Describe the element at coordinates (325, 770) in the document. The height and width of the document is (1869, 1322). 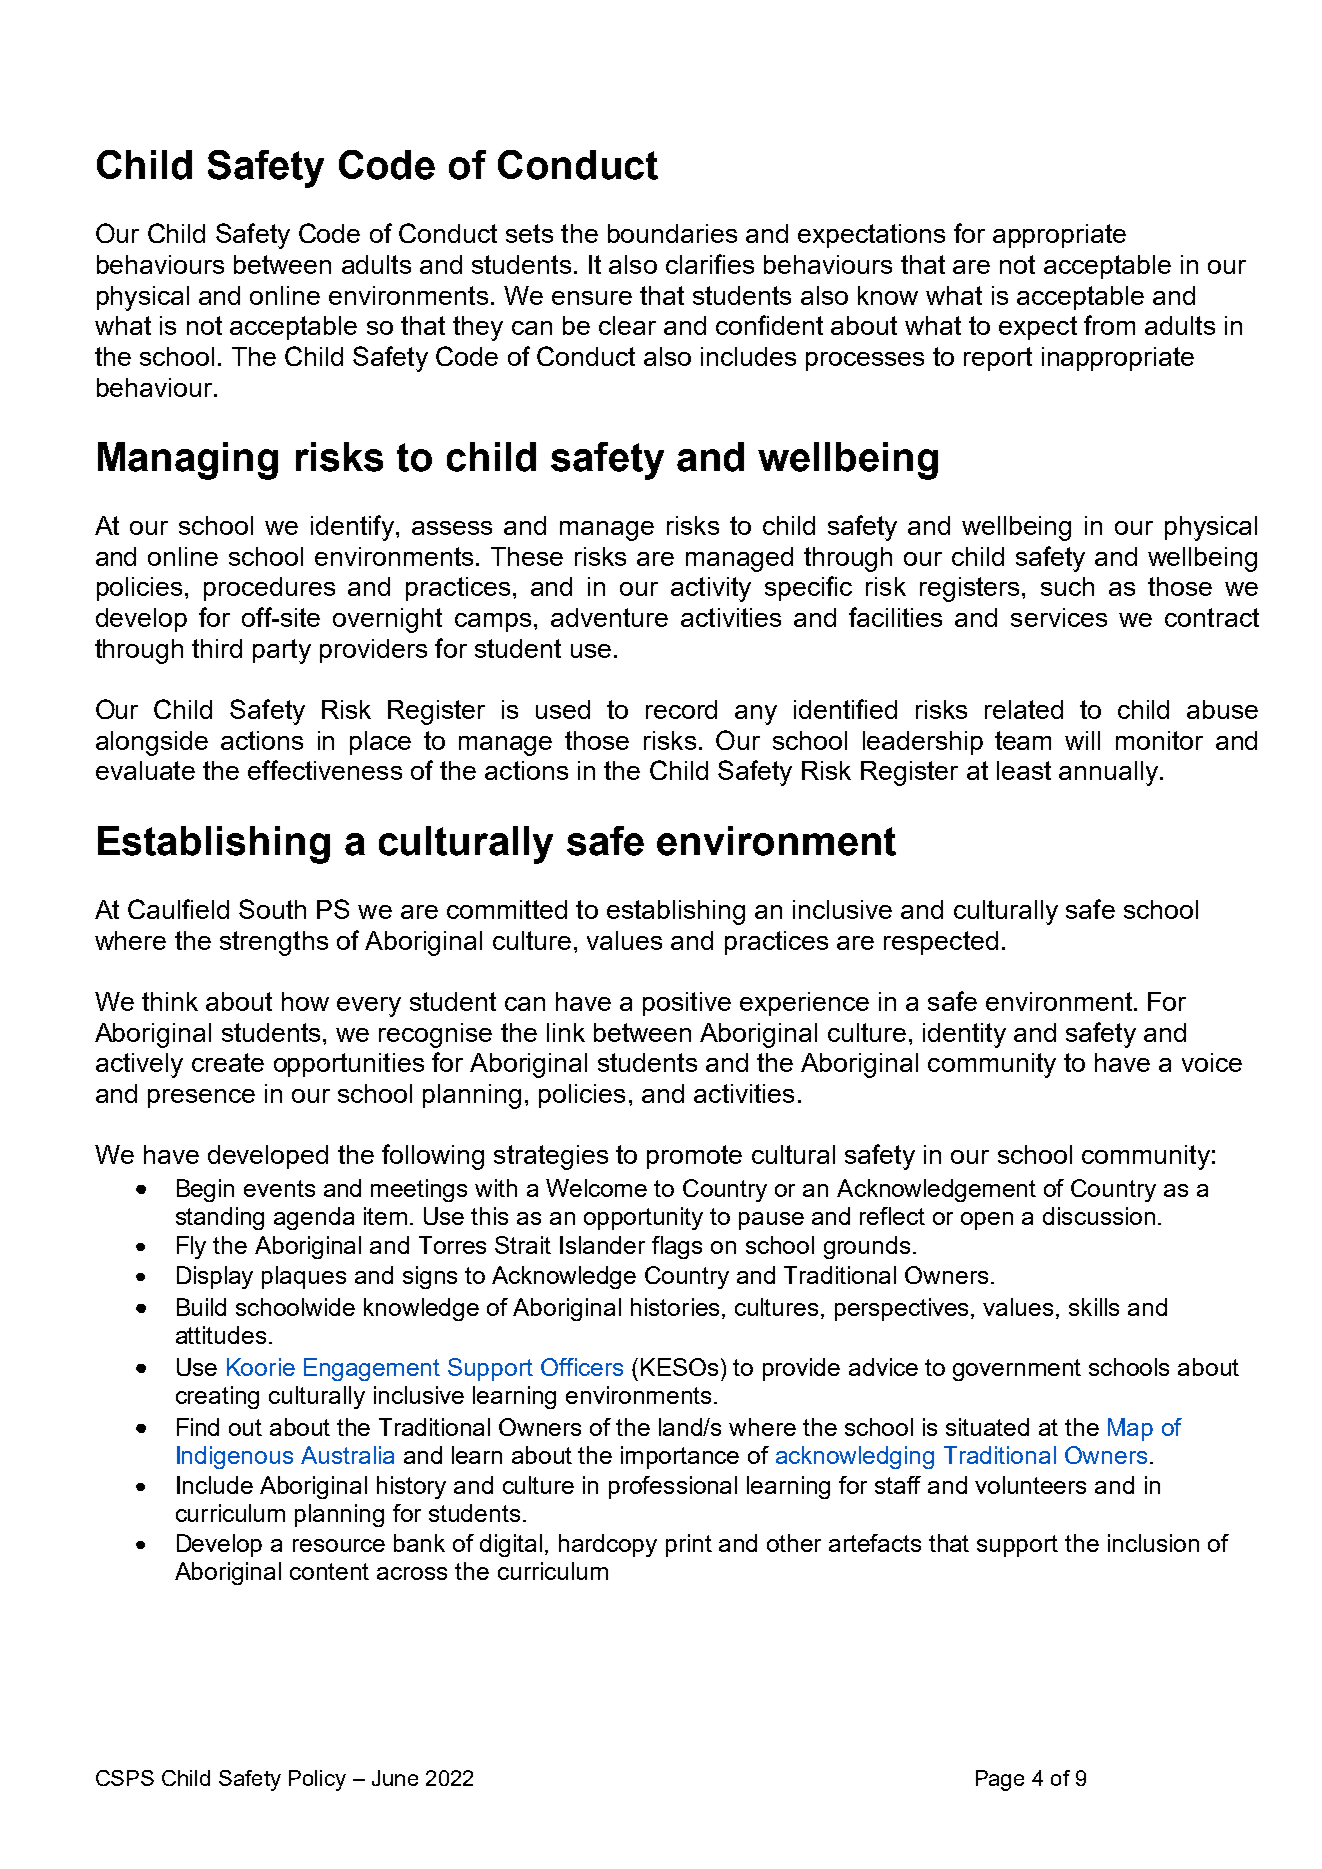
I see `effectiveness` at that location.
